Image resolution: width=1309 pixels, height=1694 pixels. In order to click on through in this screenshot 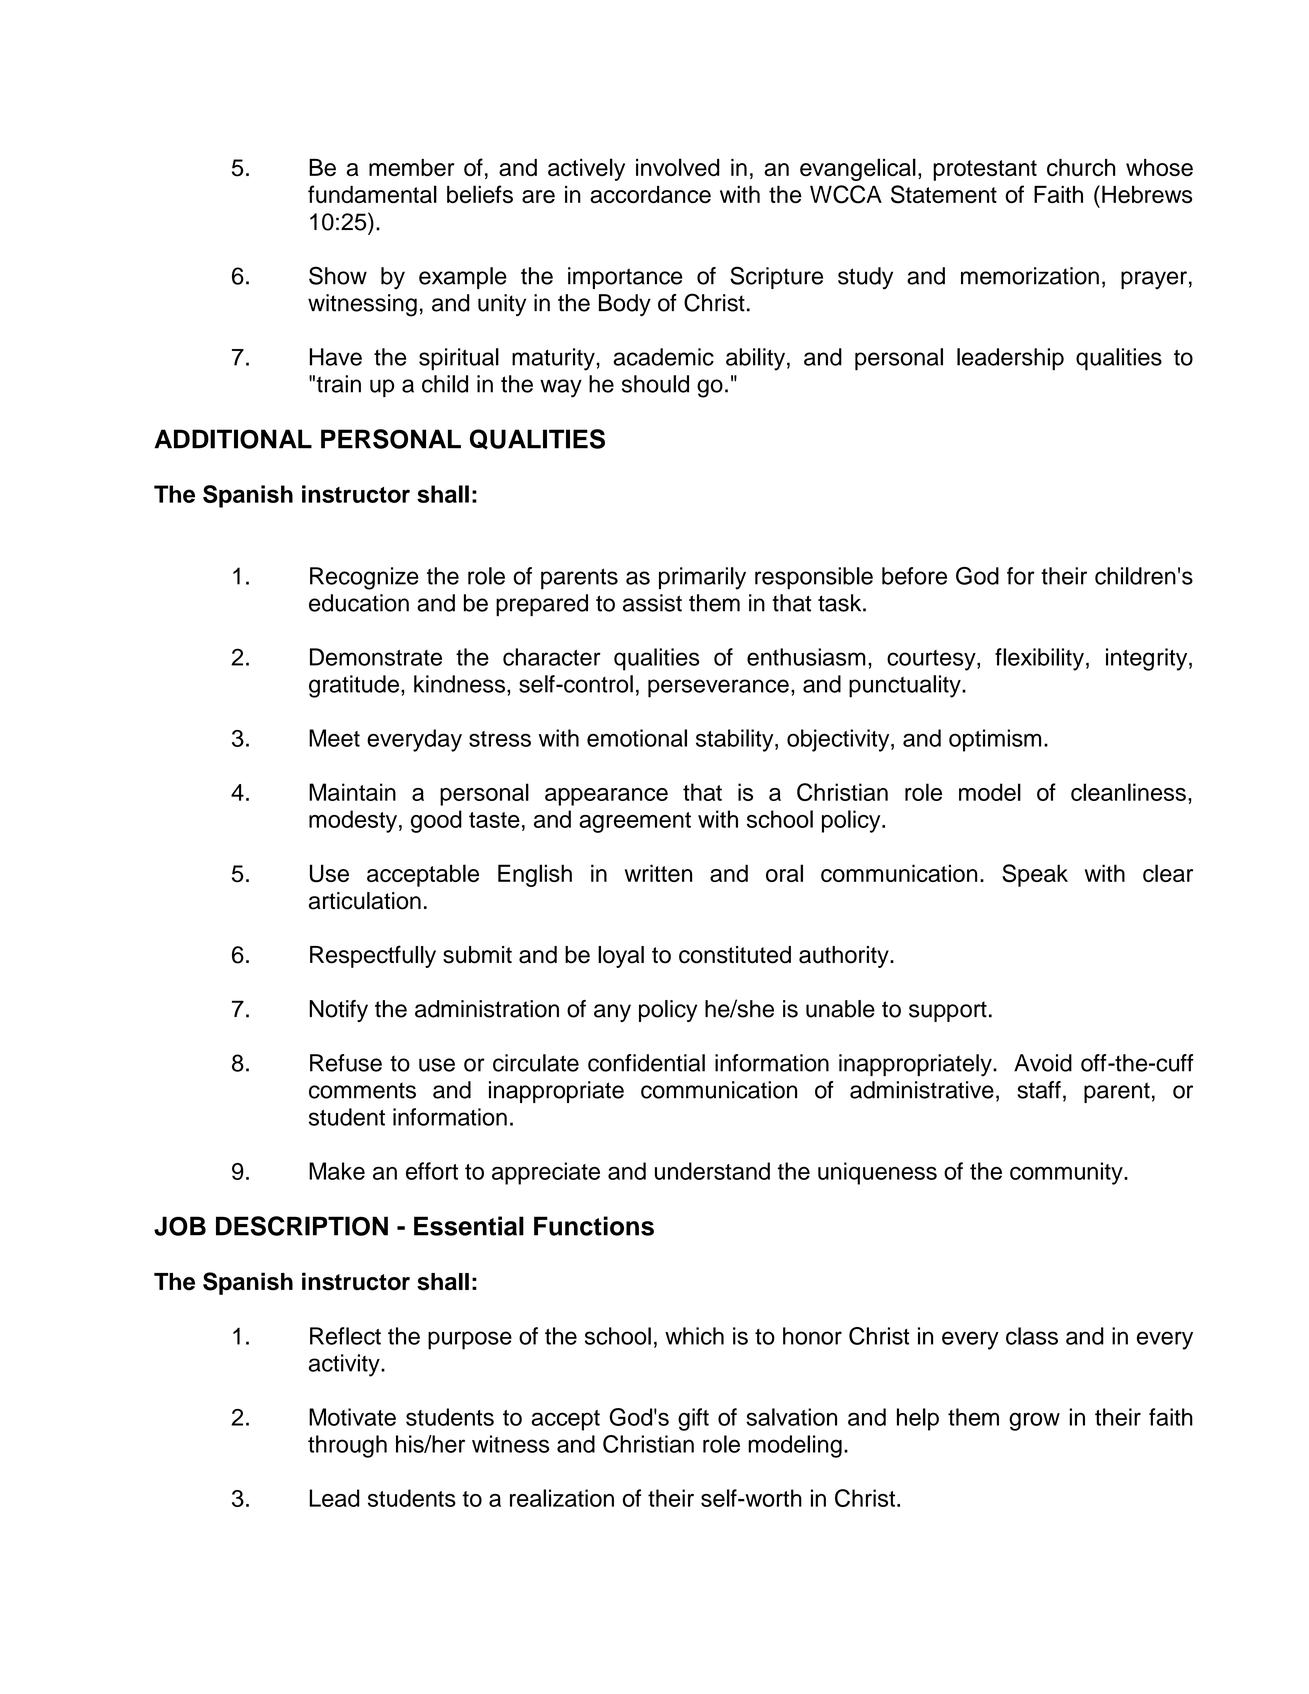, I will do `click(347, 1446)`.
